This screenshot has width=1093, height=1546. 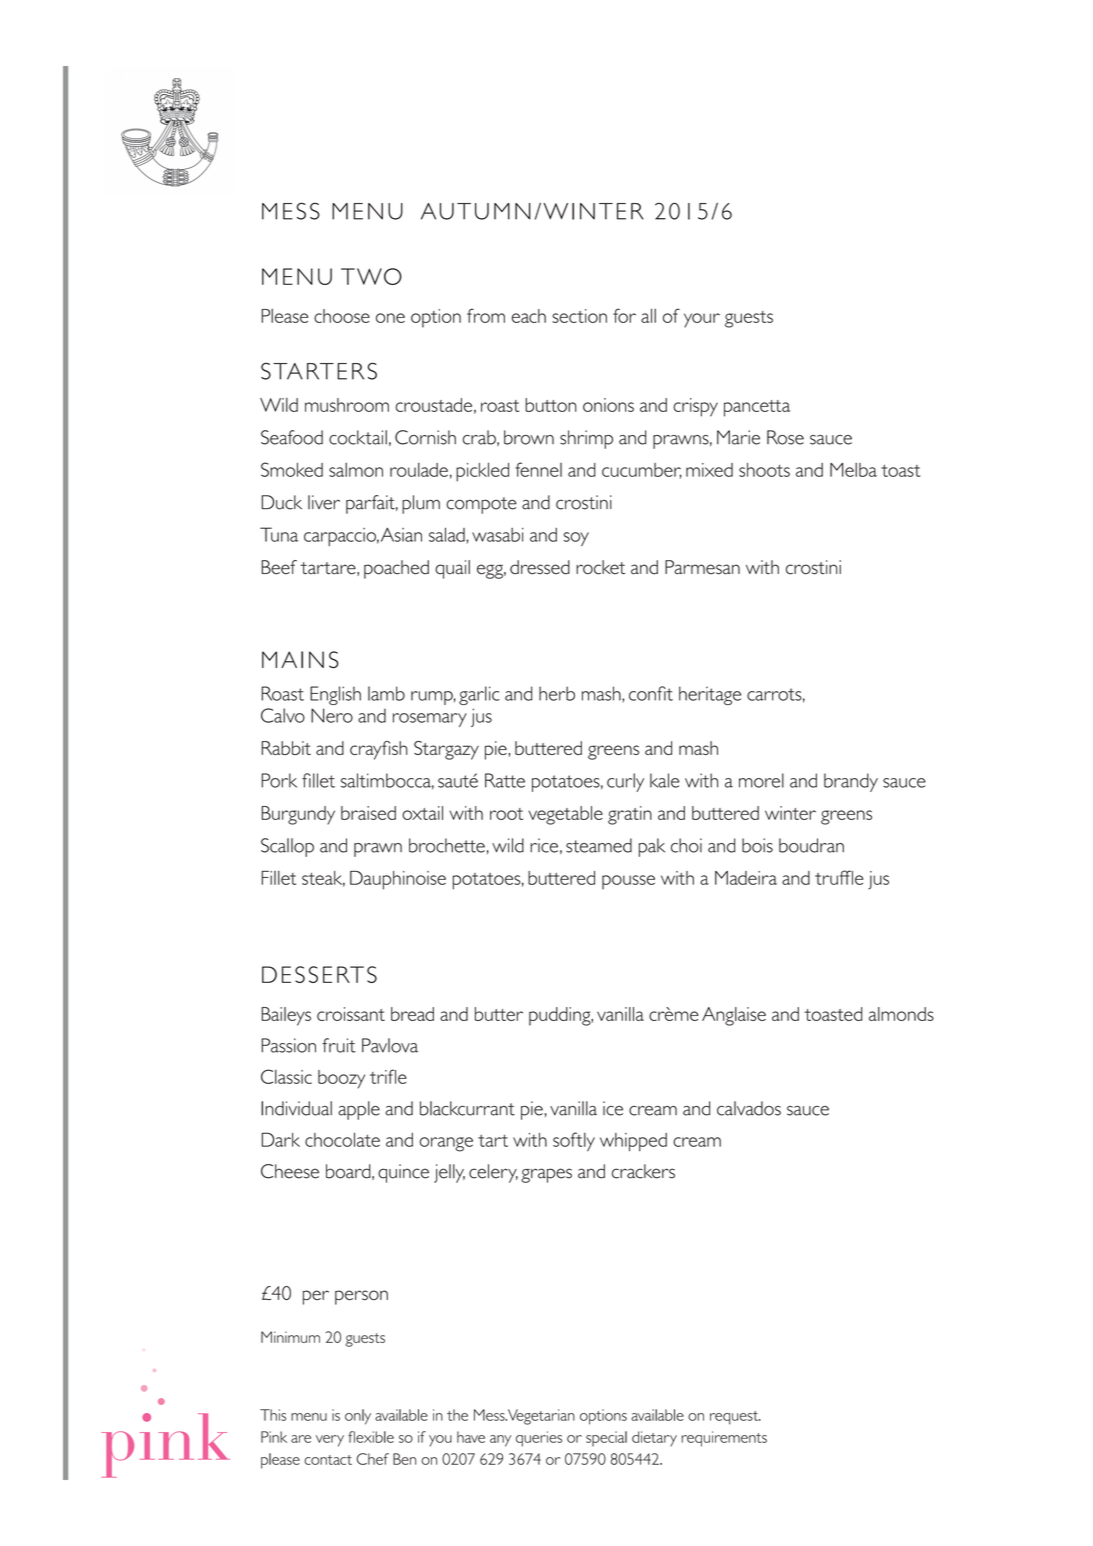 I want to click on Madeira, so click(x=746, y=878).
